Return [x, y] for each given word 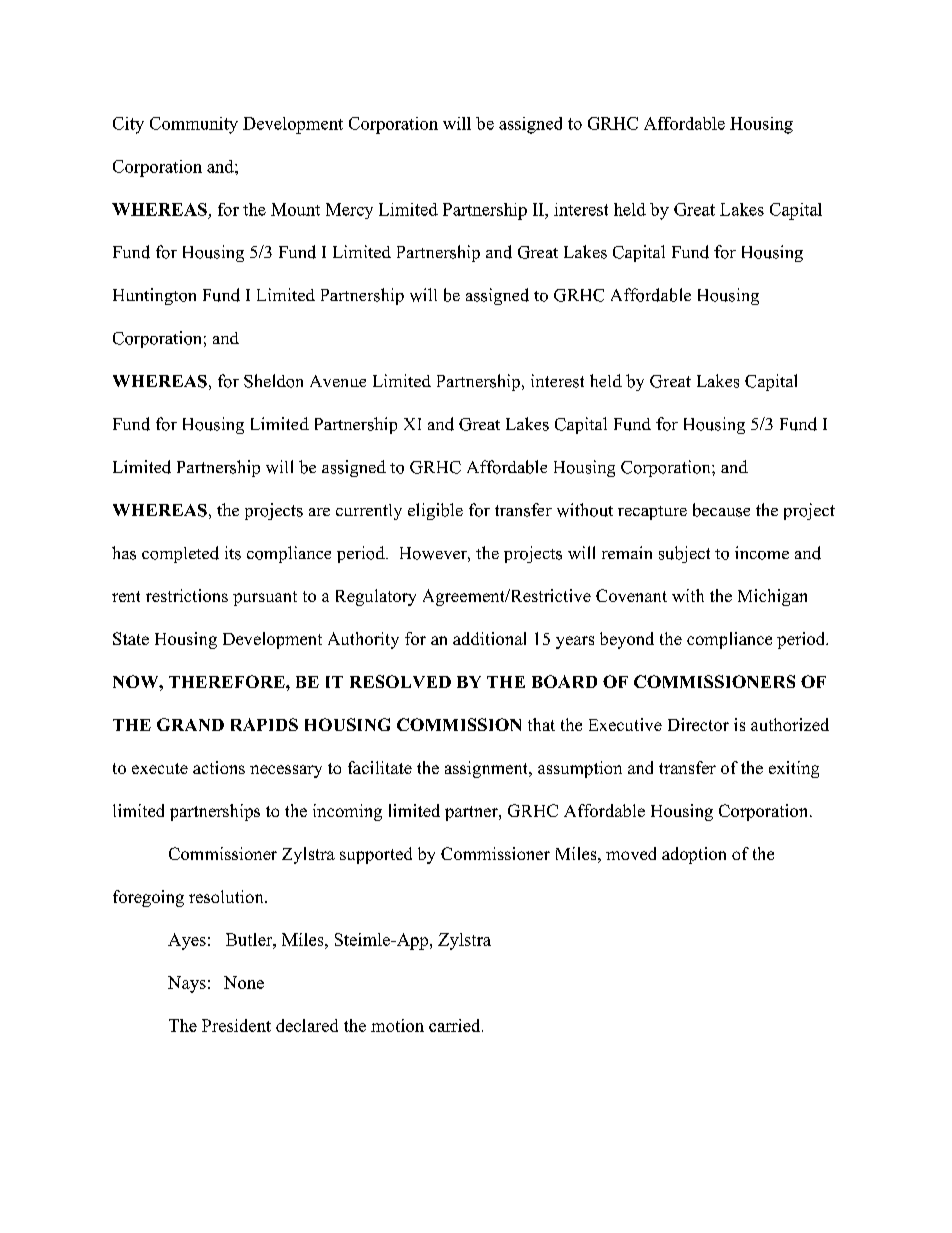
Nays [187, 984]
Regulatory [376, 597]
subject [684, 554]
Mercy [349, 211]
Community [194, 125]
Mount [295, 209]
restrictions [187, 595]
